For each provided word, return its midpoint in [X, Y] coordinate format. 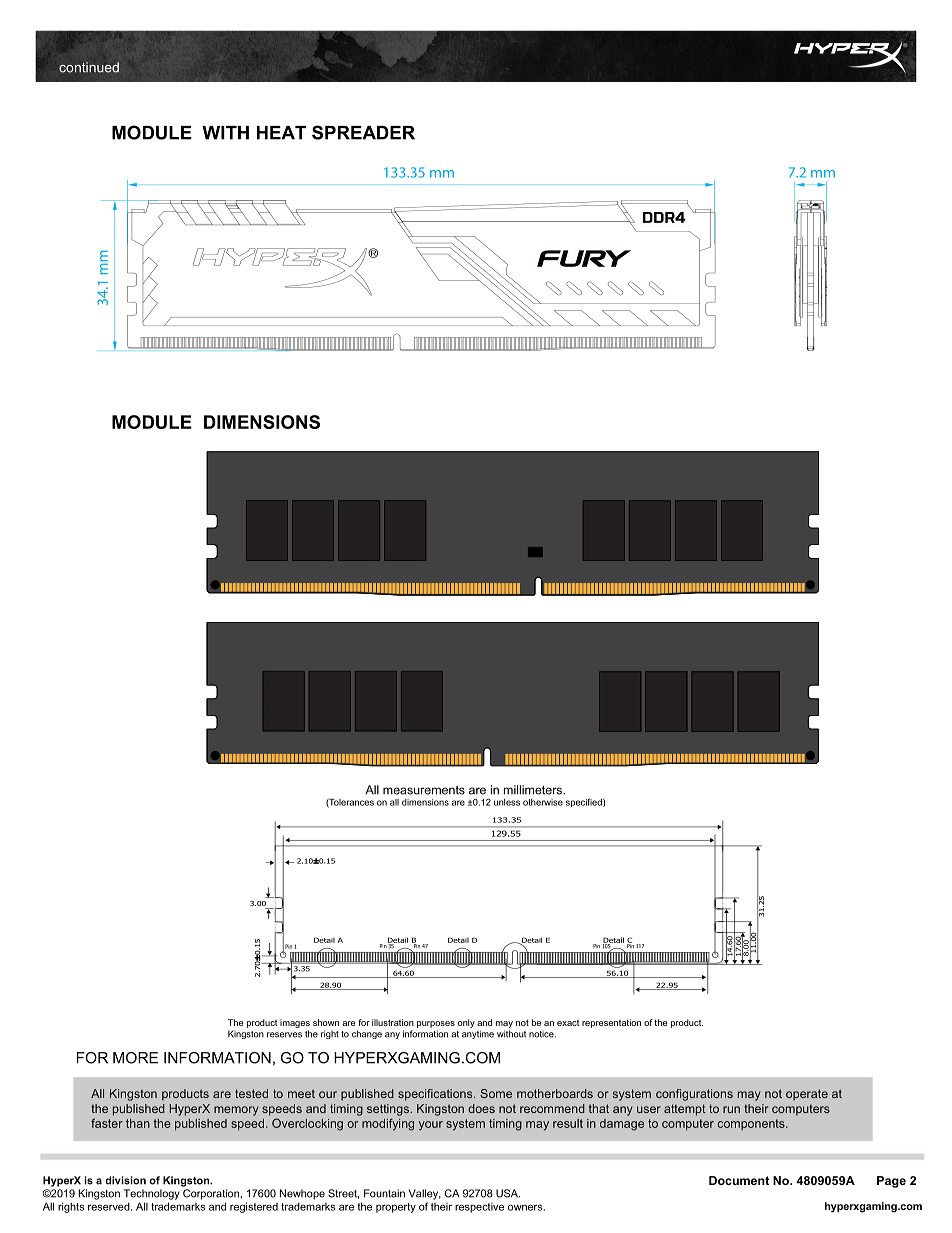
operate [807, 1095]
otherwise [543, 802]
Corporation [212, 1194]
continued [89, 67]
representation [611, 1023]
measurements [424, 790]
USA [508, 1193]
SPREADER [363, 132]
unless [507, 802]
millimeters [534, 790]
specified [585, 802]
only [466, 1023]
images [295, 1023]
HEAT [281, 133]
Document [739, 1180]
